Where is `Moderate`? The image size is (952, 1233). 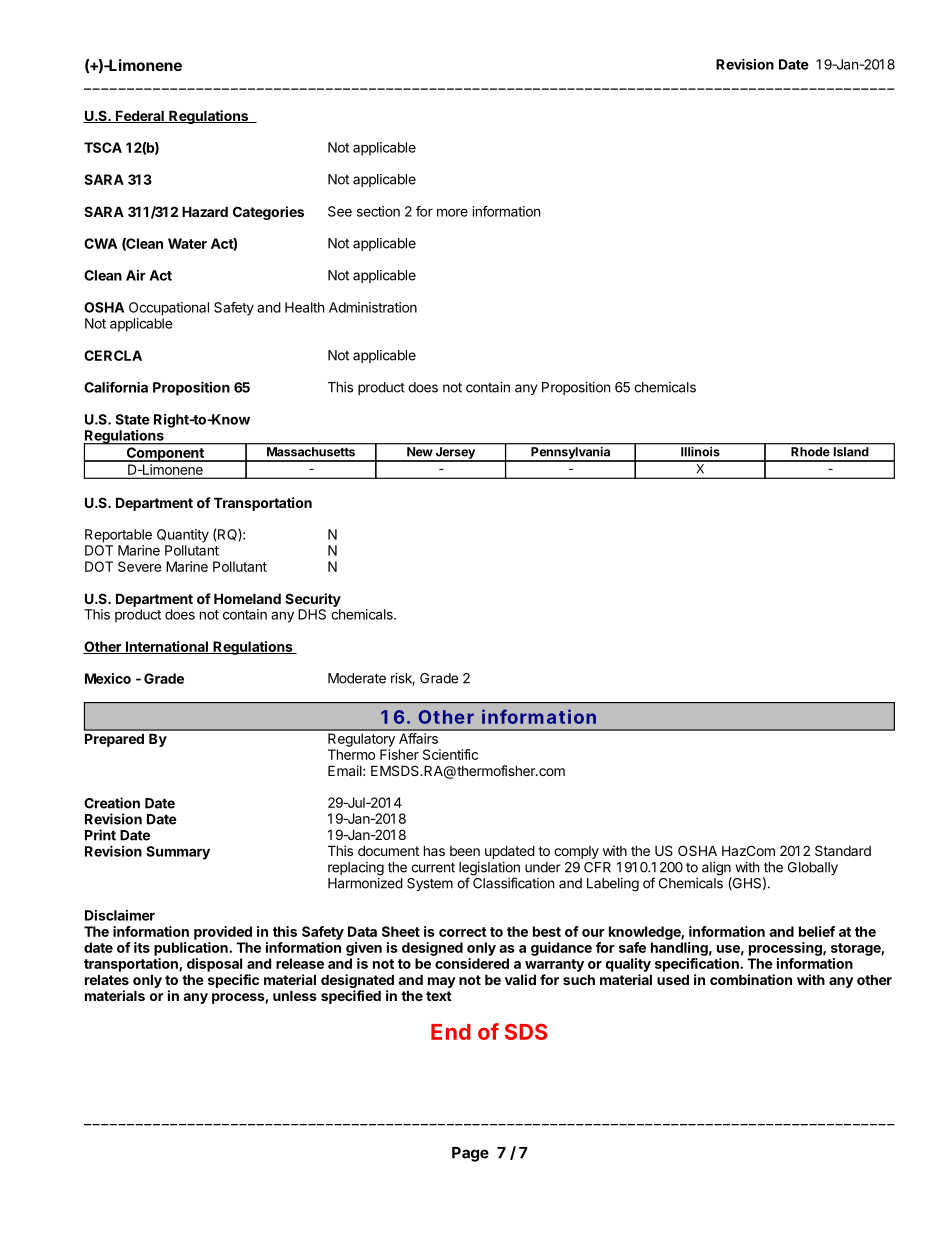 Moderate is located at coordinates (357, 678).
